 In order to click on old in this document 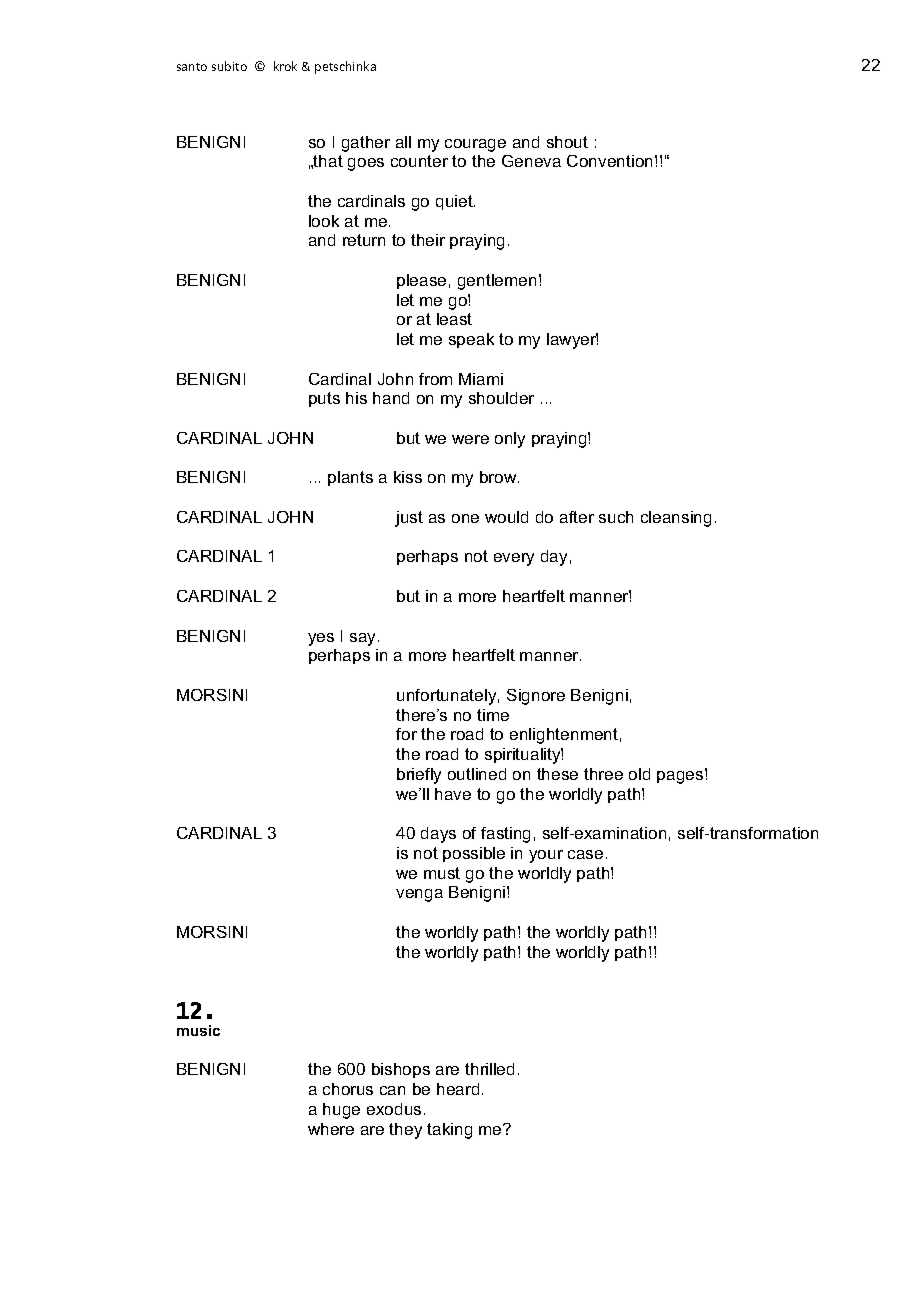, I will do `click(639, 774)`.
